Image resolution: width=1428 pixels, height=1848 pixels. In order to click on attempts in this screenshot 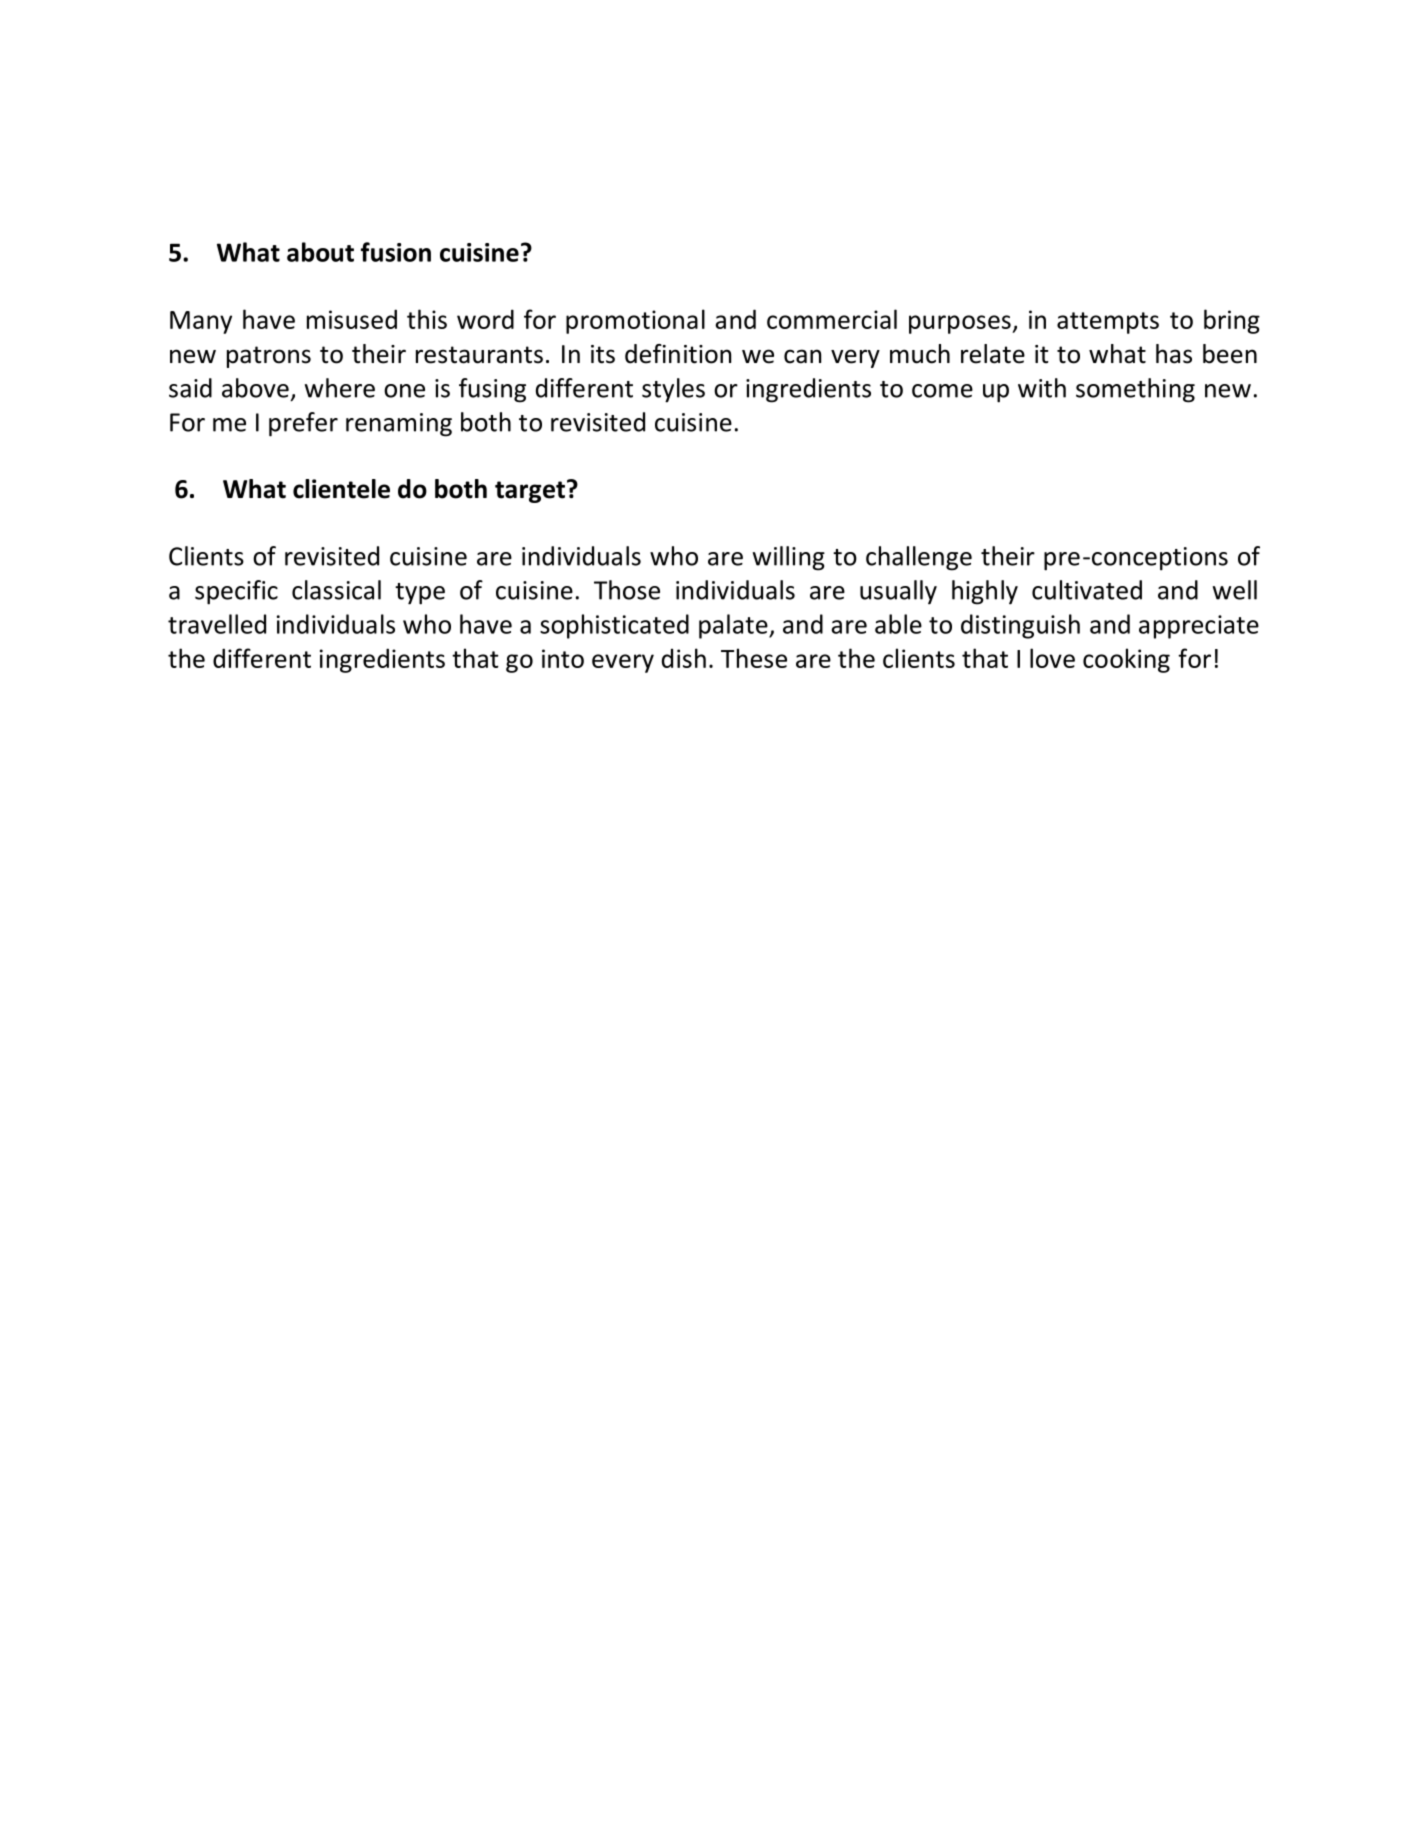, I will do `click(1108, 323)`.
